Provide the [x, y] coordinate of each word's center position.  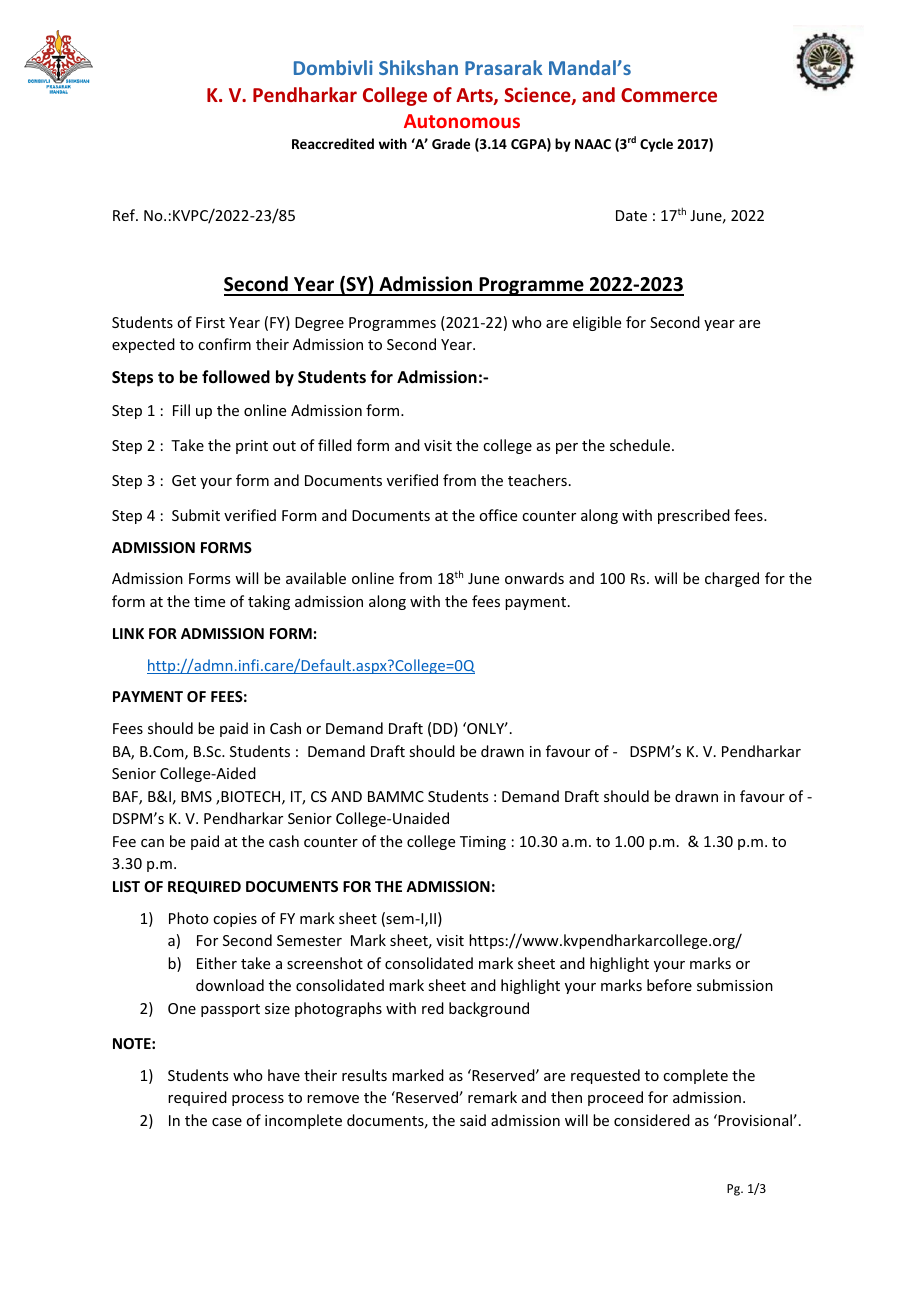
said [473, 1120]
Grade [451, 143]
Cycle [656, 145]
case [227, 1122]
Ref [125, 215]
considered [652, 1120]
